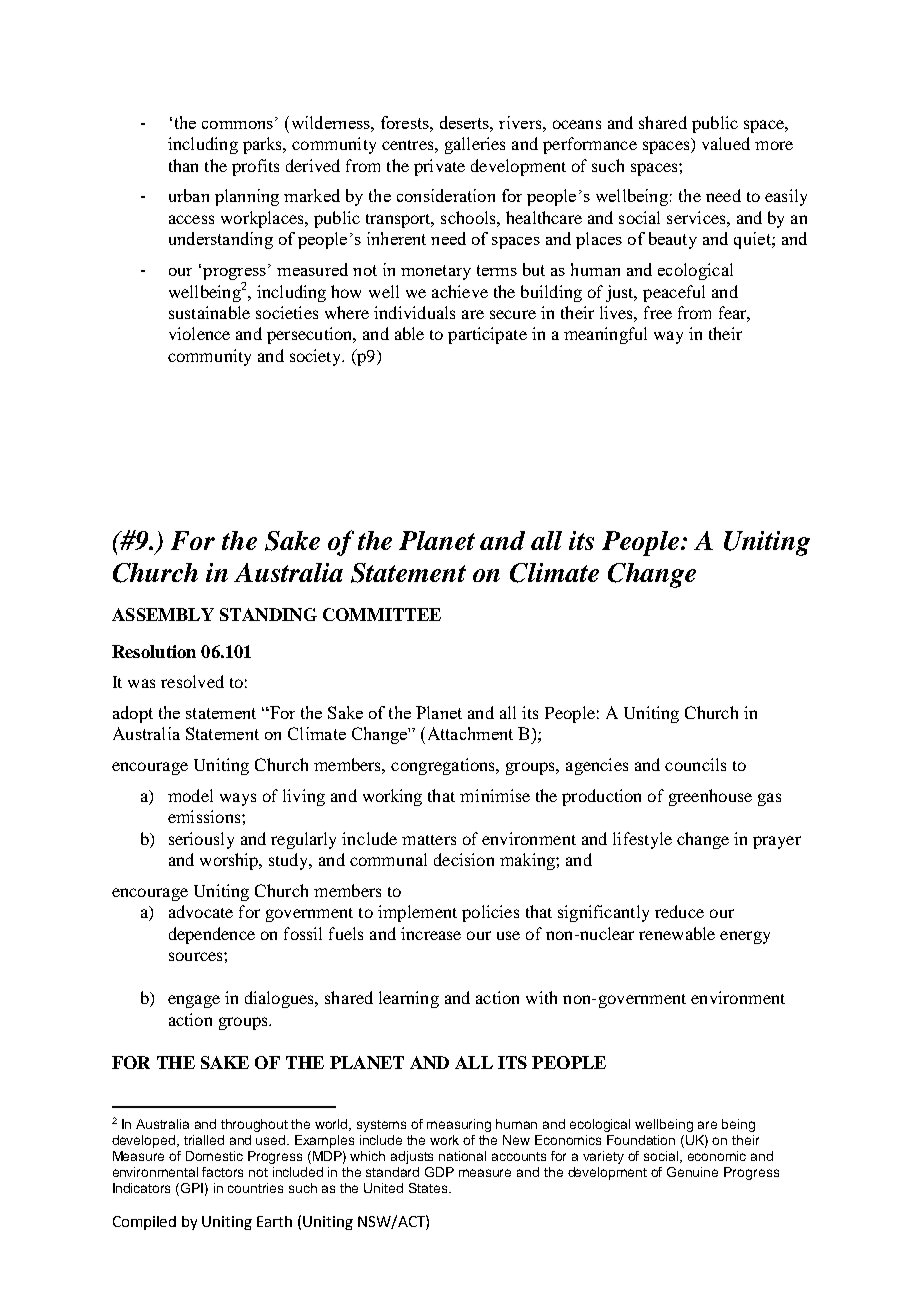 Image resolution: width=924 pixels, height=1308 pixels. I want to click on councils, so click(695, 764).
